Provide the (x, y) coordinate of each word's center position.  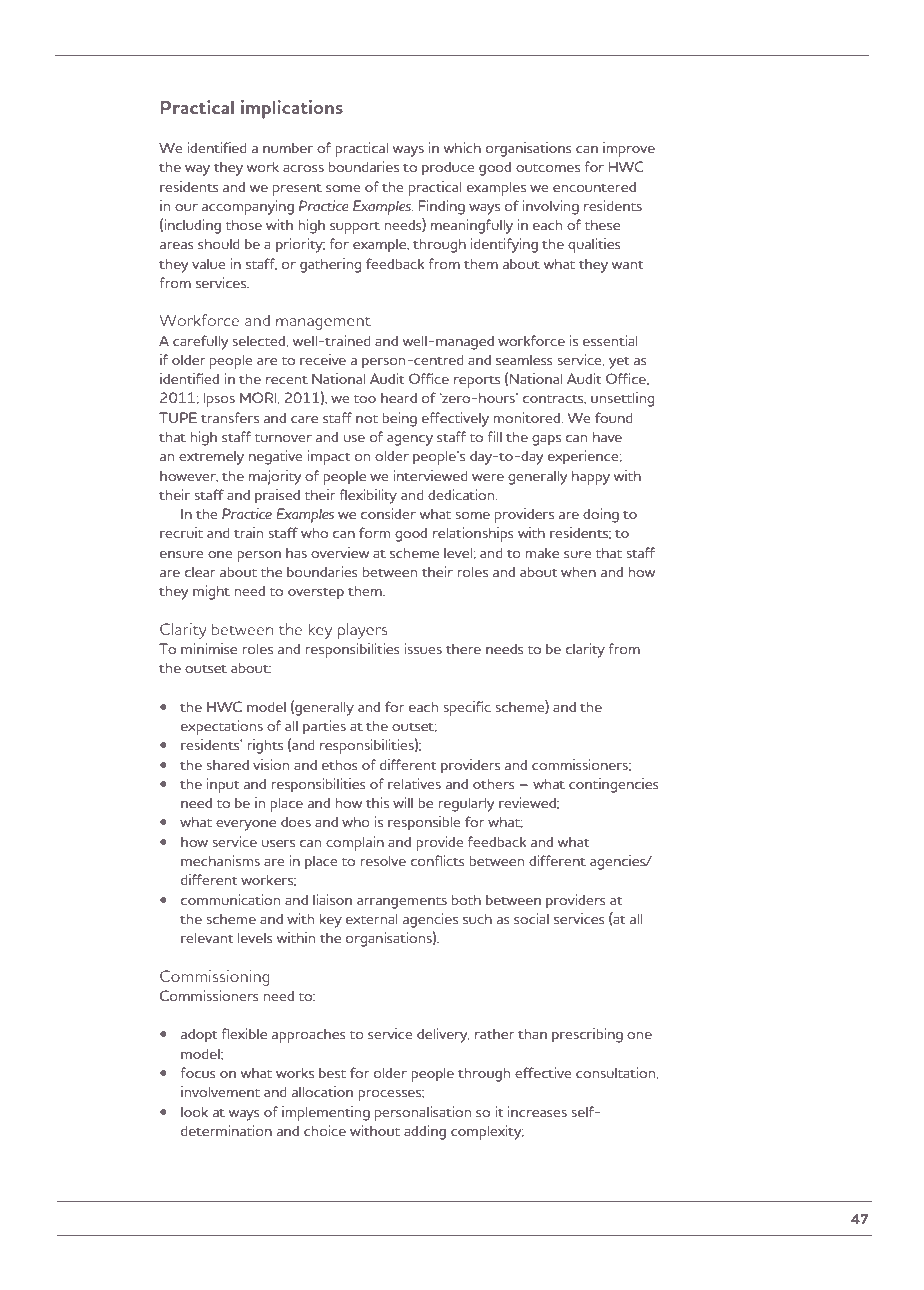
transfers (230, 417)
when (578, 571)
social (531, 918)
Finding (441, 207)
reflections (292, 1218)
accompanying (248, 207)
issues (423, 648)
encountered (594, 186)
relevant (207, 937)
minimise (209, 648)
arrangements (402, 902)
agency (410, 440)
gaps (546, 440)
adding (425, 1132)
